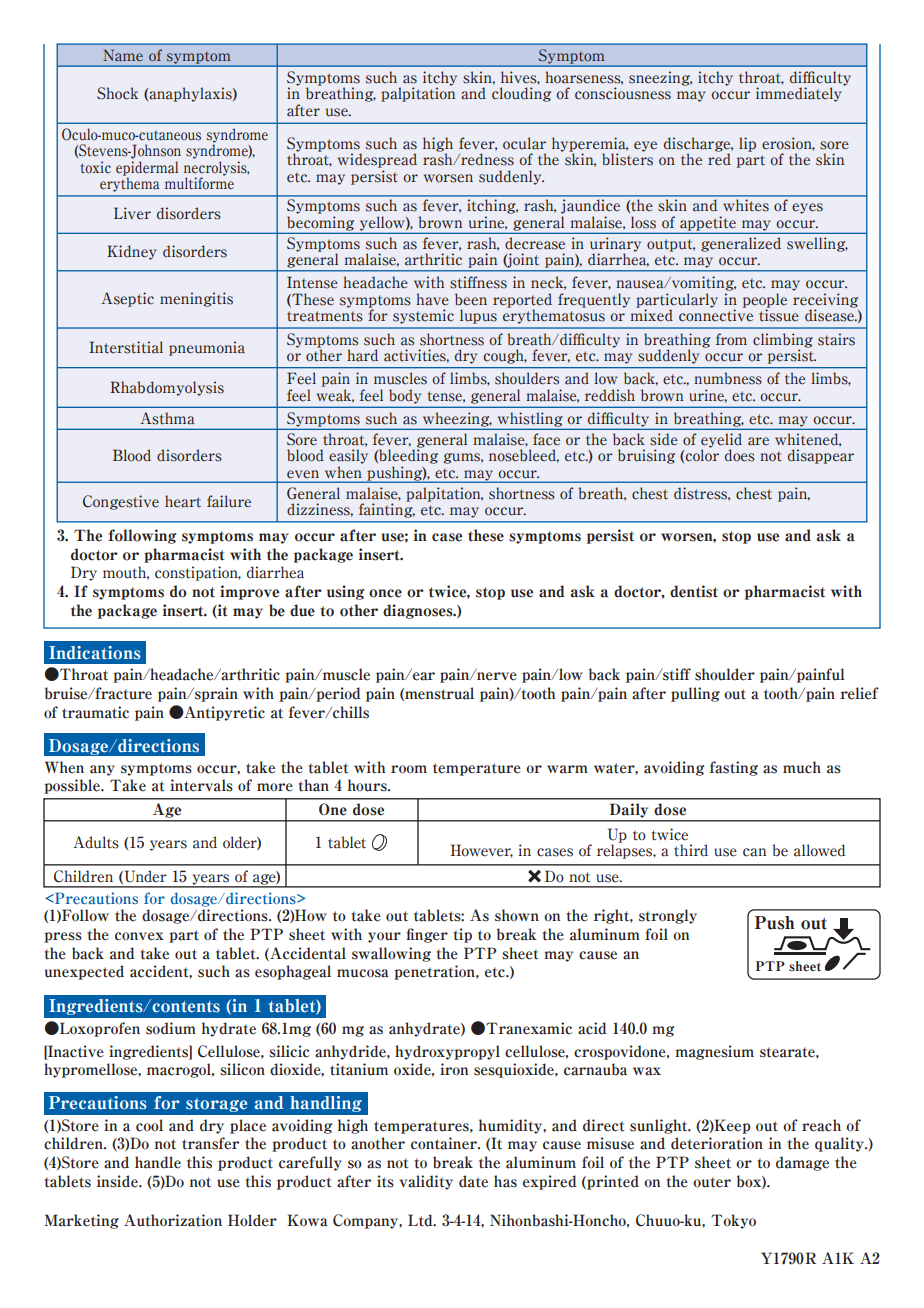  What do you see at coordinates (95, 653) in the document?
I see `Indications` at bounding box center [95, 653].
